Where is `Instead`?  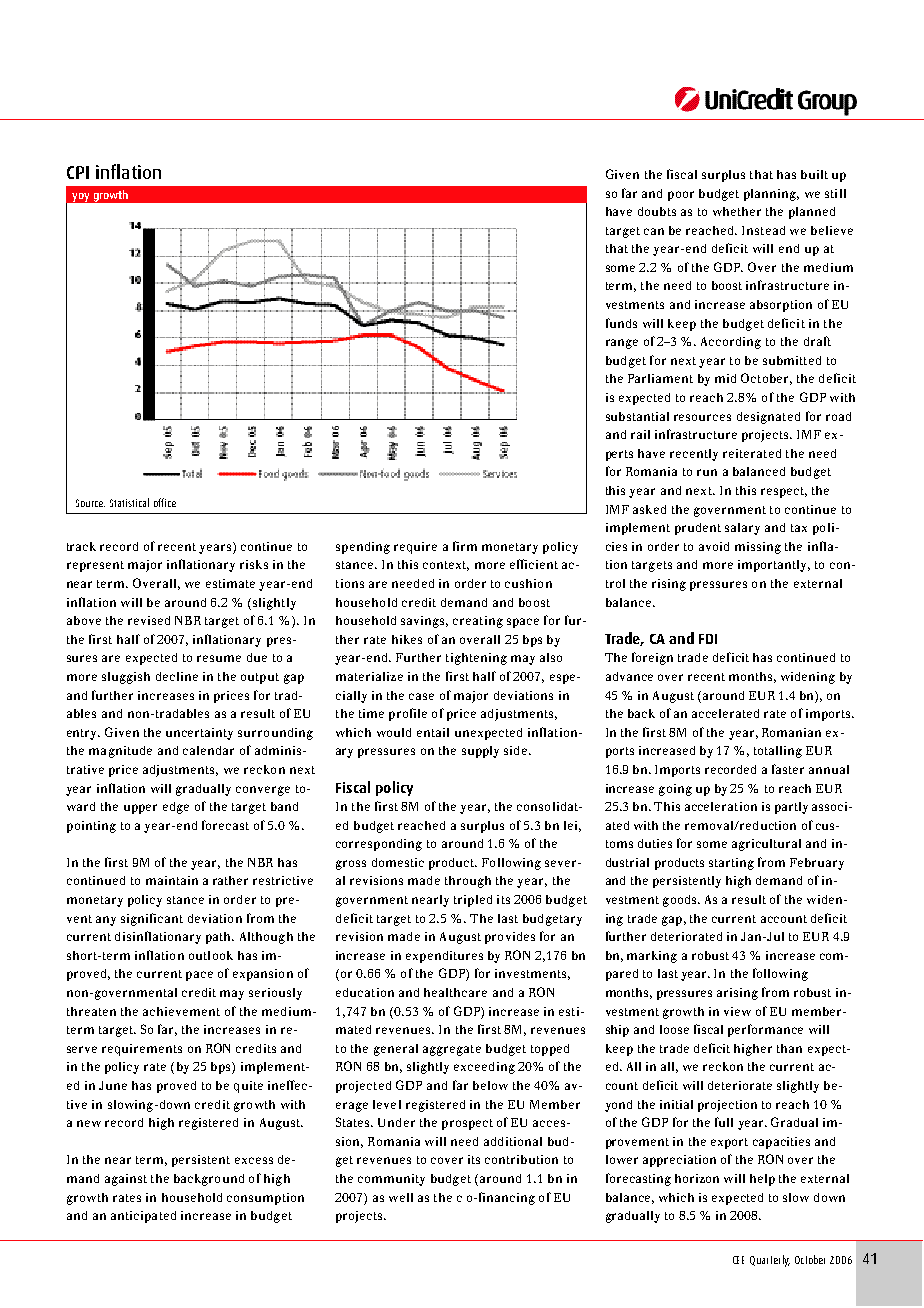 Instead is located at coordinates (763, 230).
